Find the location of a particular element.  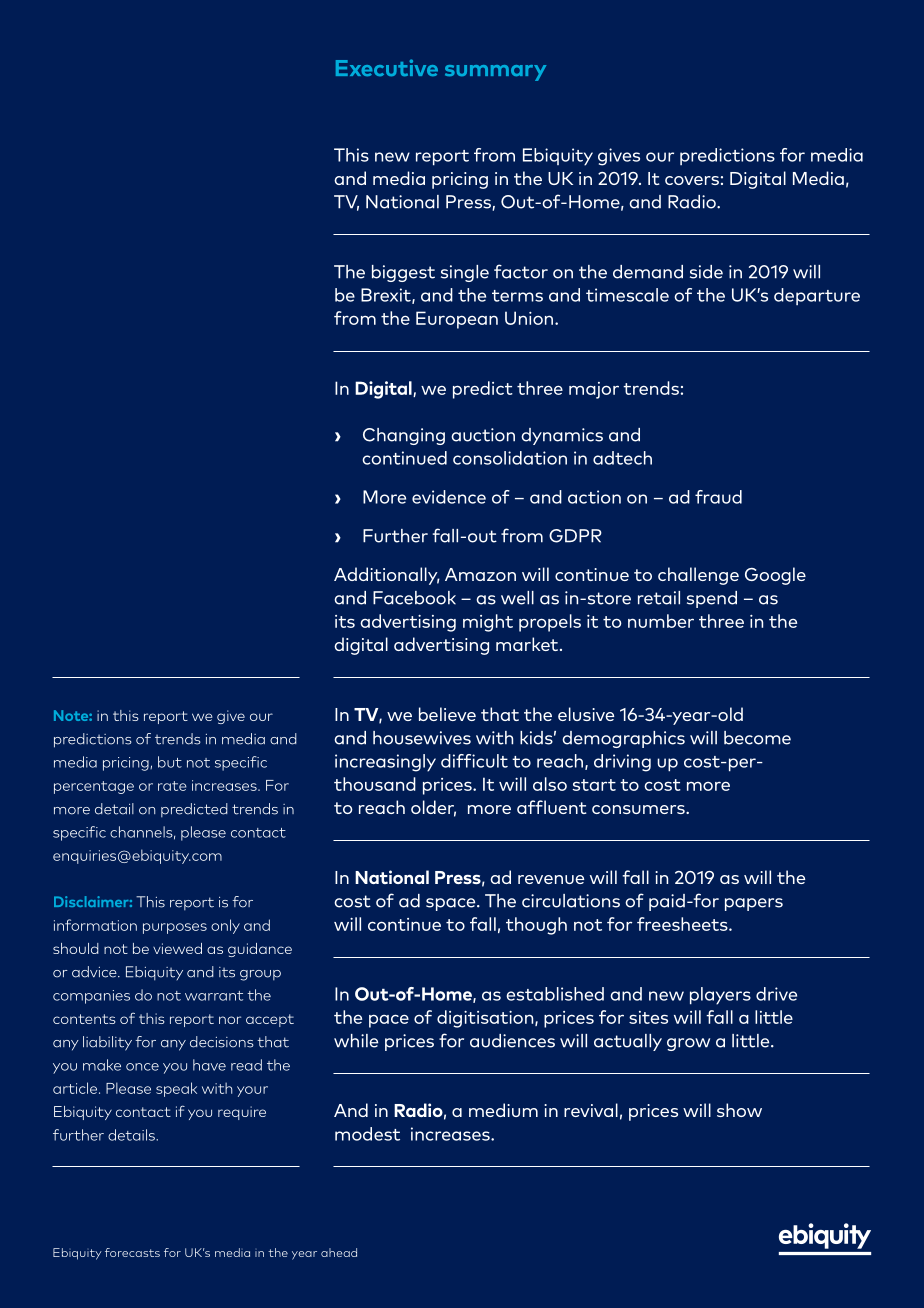

fraud is located at coordinates (718, 497).
